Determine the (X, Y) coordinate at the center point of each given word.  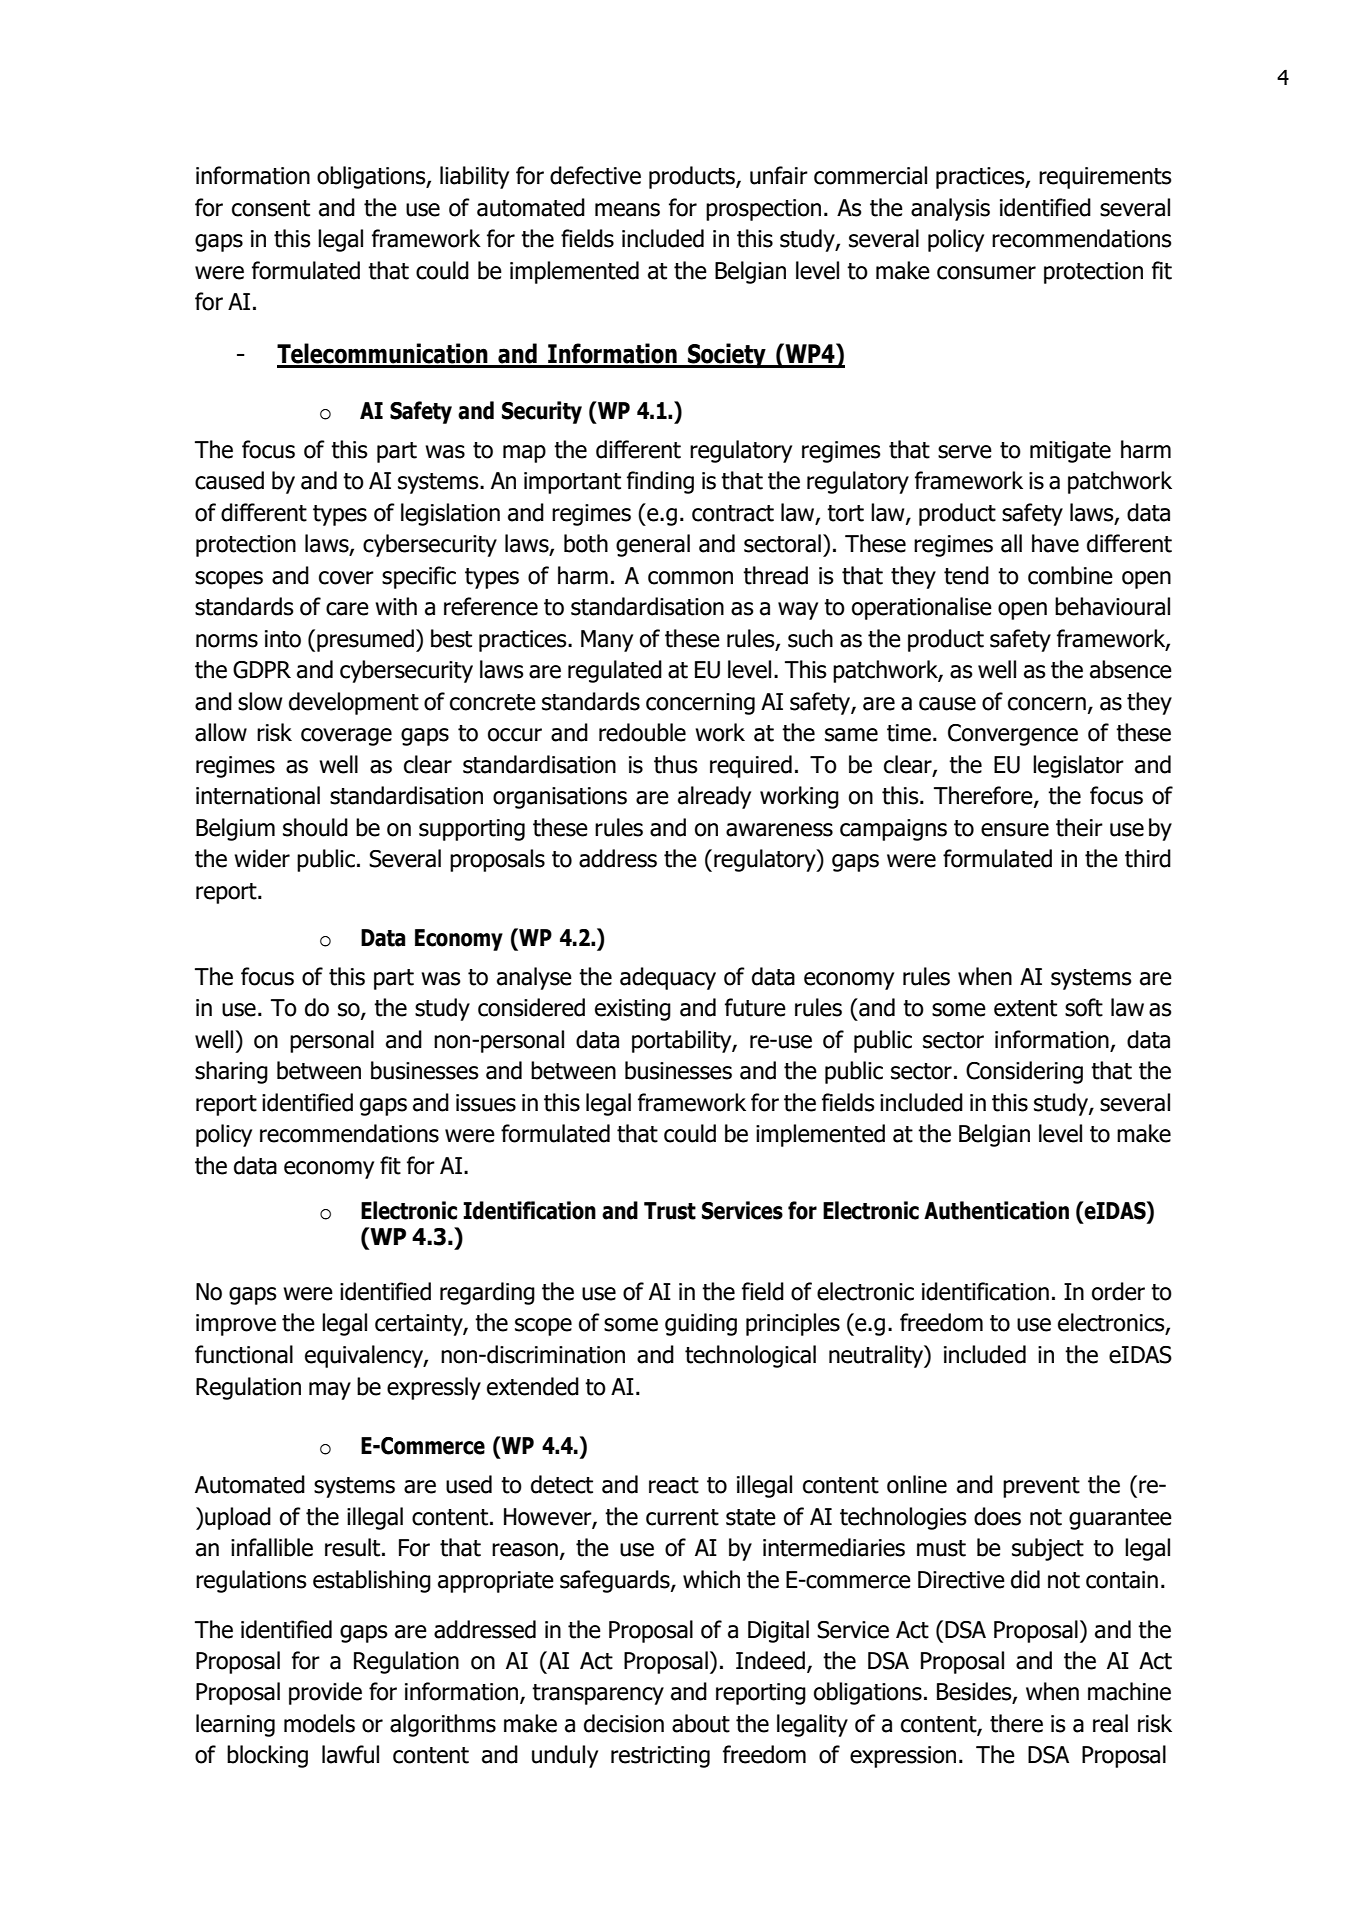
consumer (986, 273)
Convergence (1013, 735)
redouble (642, 732)
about (701, 1723)
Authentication (996, 1210)
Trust (670, 1211)
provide (325, 1693)
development (354, 703)
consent (271, 208)
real (1110, 1723)
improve (236, 1325)
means (627, 210)
